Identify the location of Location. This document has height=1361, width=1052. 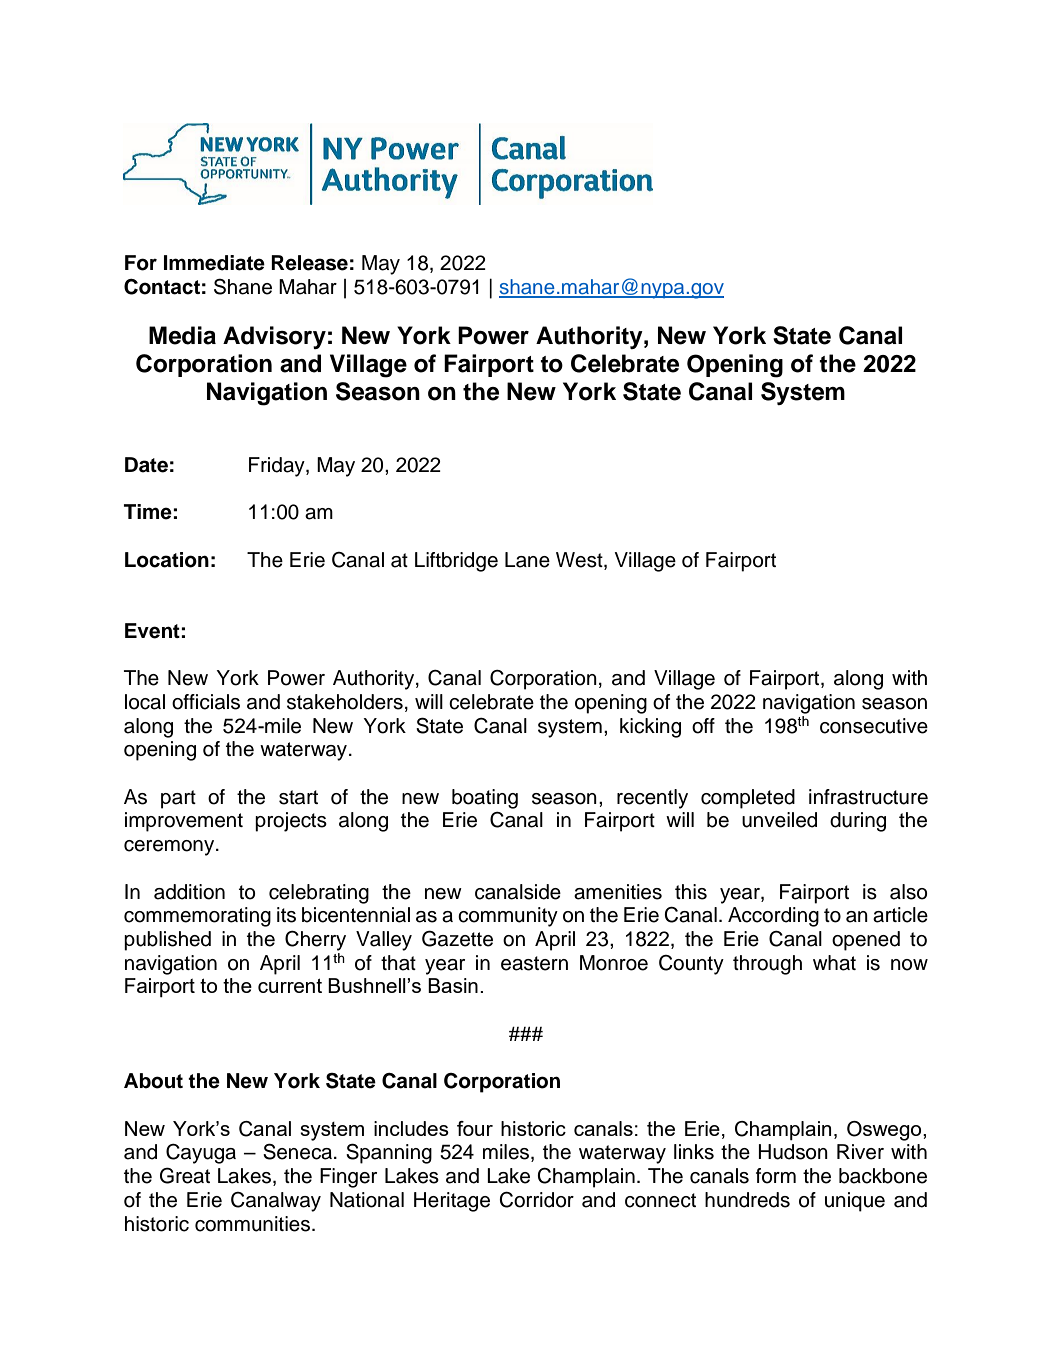
(167, 560).
